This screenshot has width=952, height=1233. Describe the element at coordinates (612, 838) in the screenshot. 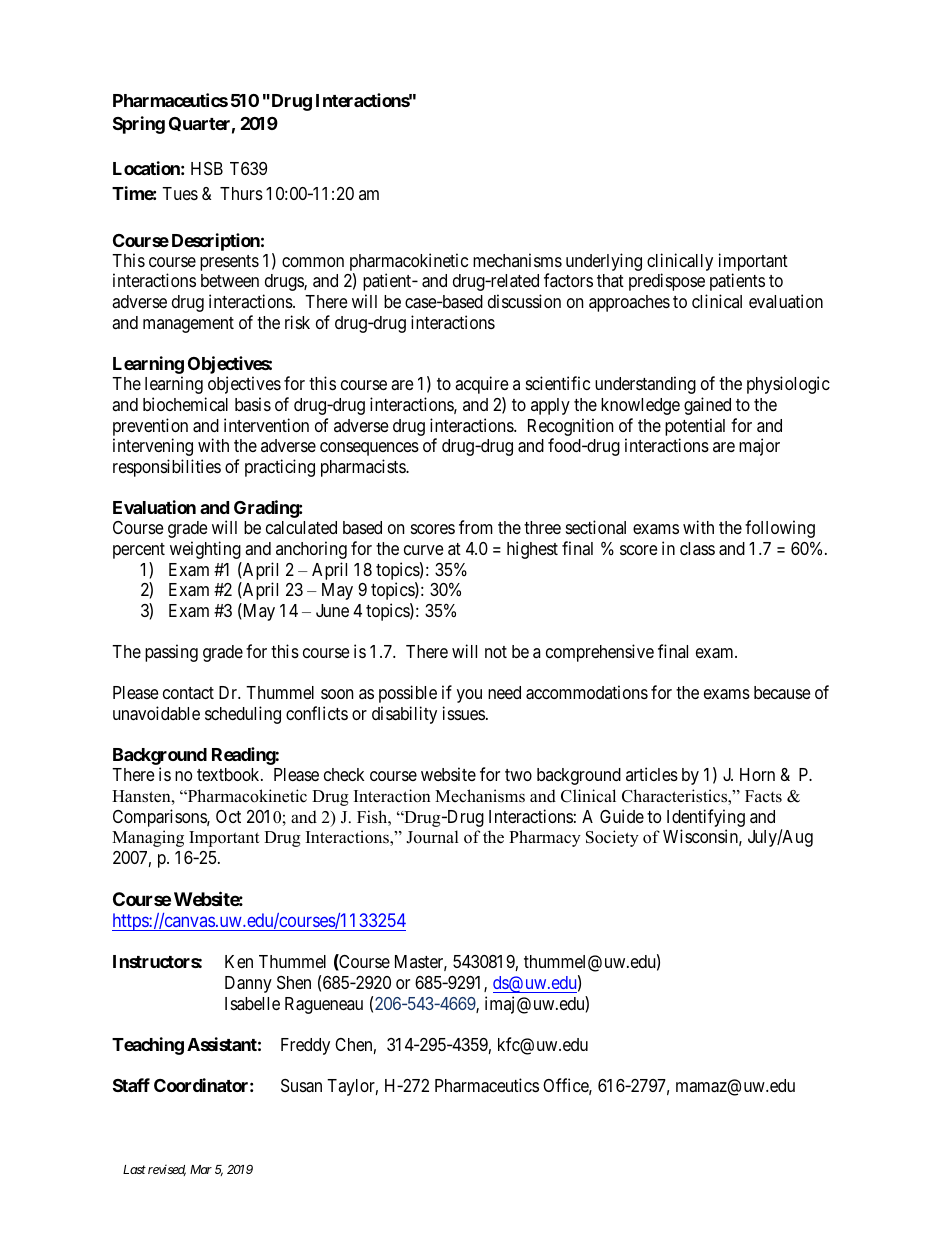

I see `Society` at that location.
